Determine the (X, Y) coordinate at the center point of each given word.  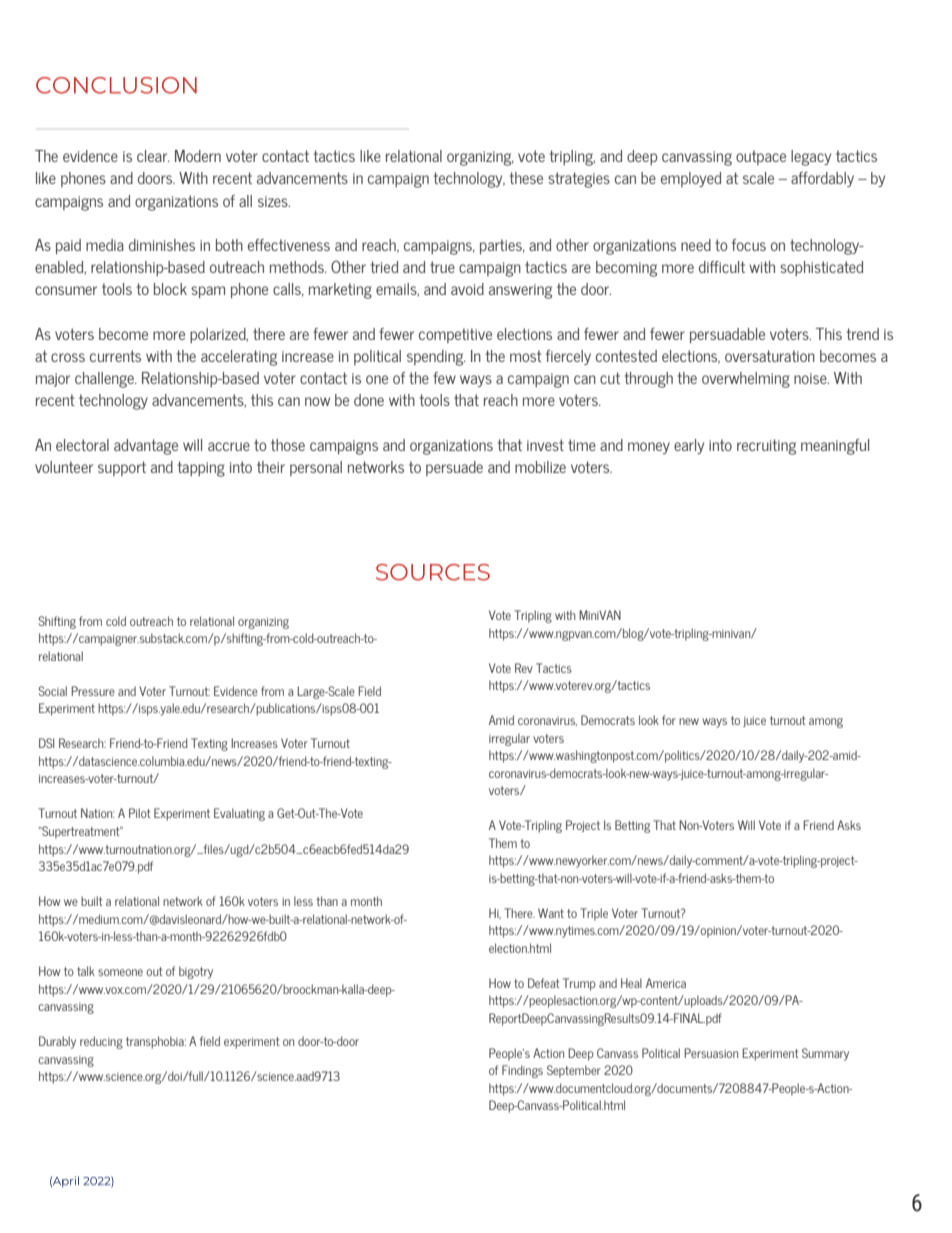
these (526, 178)
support (122, 468)
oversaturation (770, 356)
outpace (761, 157)
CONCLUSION (116, 85)
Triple (594, 914)
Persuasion (711, 1053)
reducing (101, 1042)
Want (551, 913)
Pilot (140, 813)
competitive (455, 335)
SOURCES (433, 572)
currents (115, 356)
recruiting (766, 447)
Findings (522, 1071)
